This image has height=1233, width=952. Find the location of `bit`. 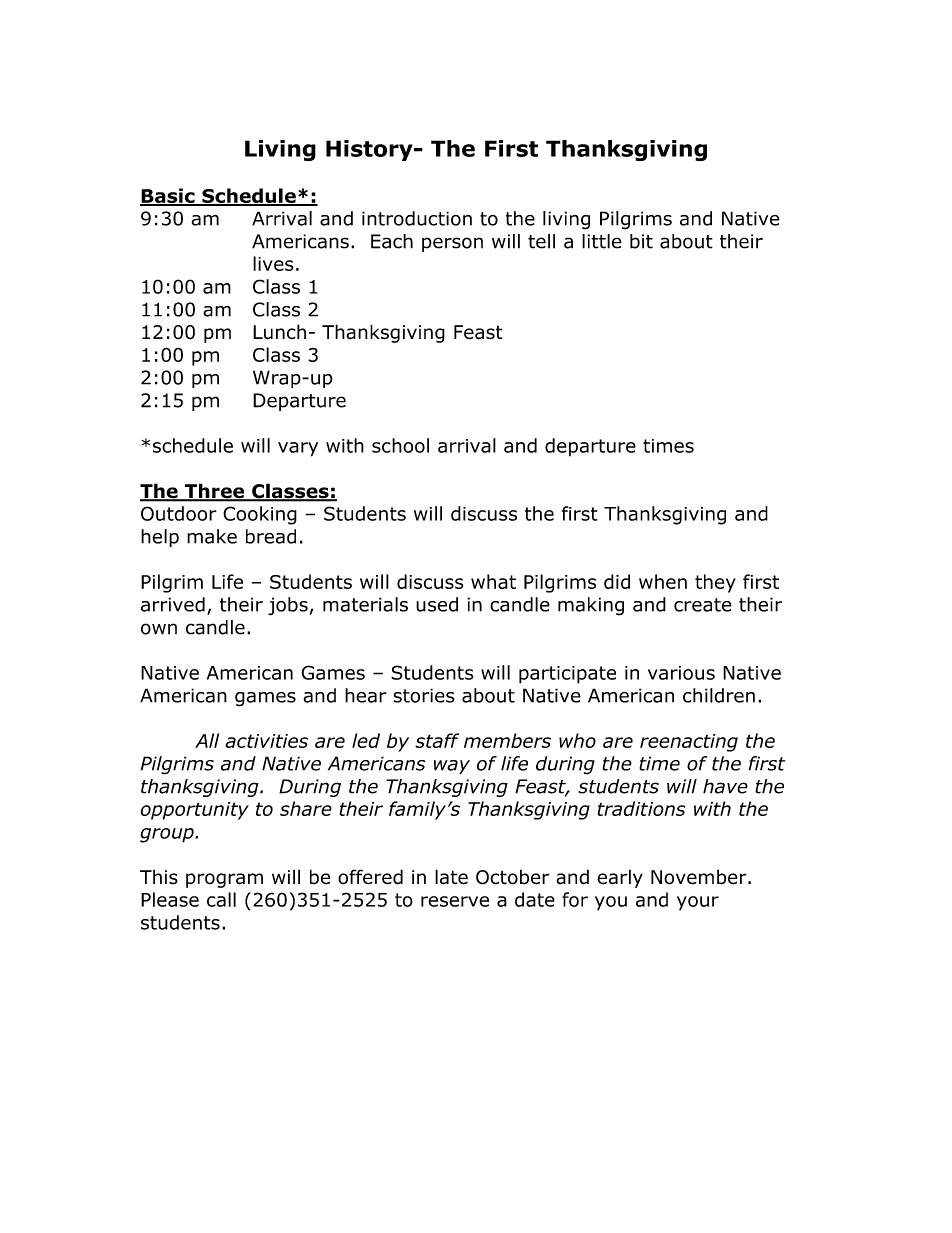

bit is located at coordinates (641, 241).
